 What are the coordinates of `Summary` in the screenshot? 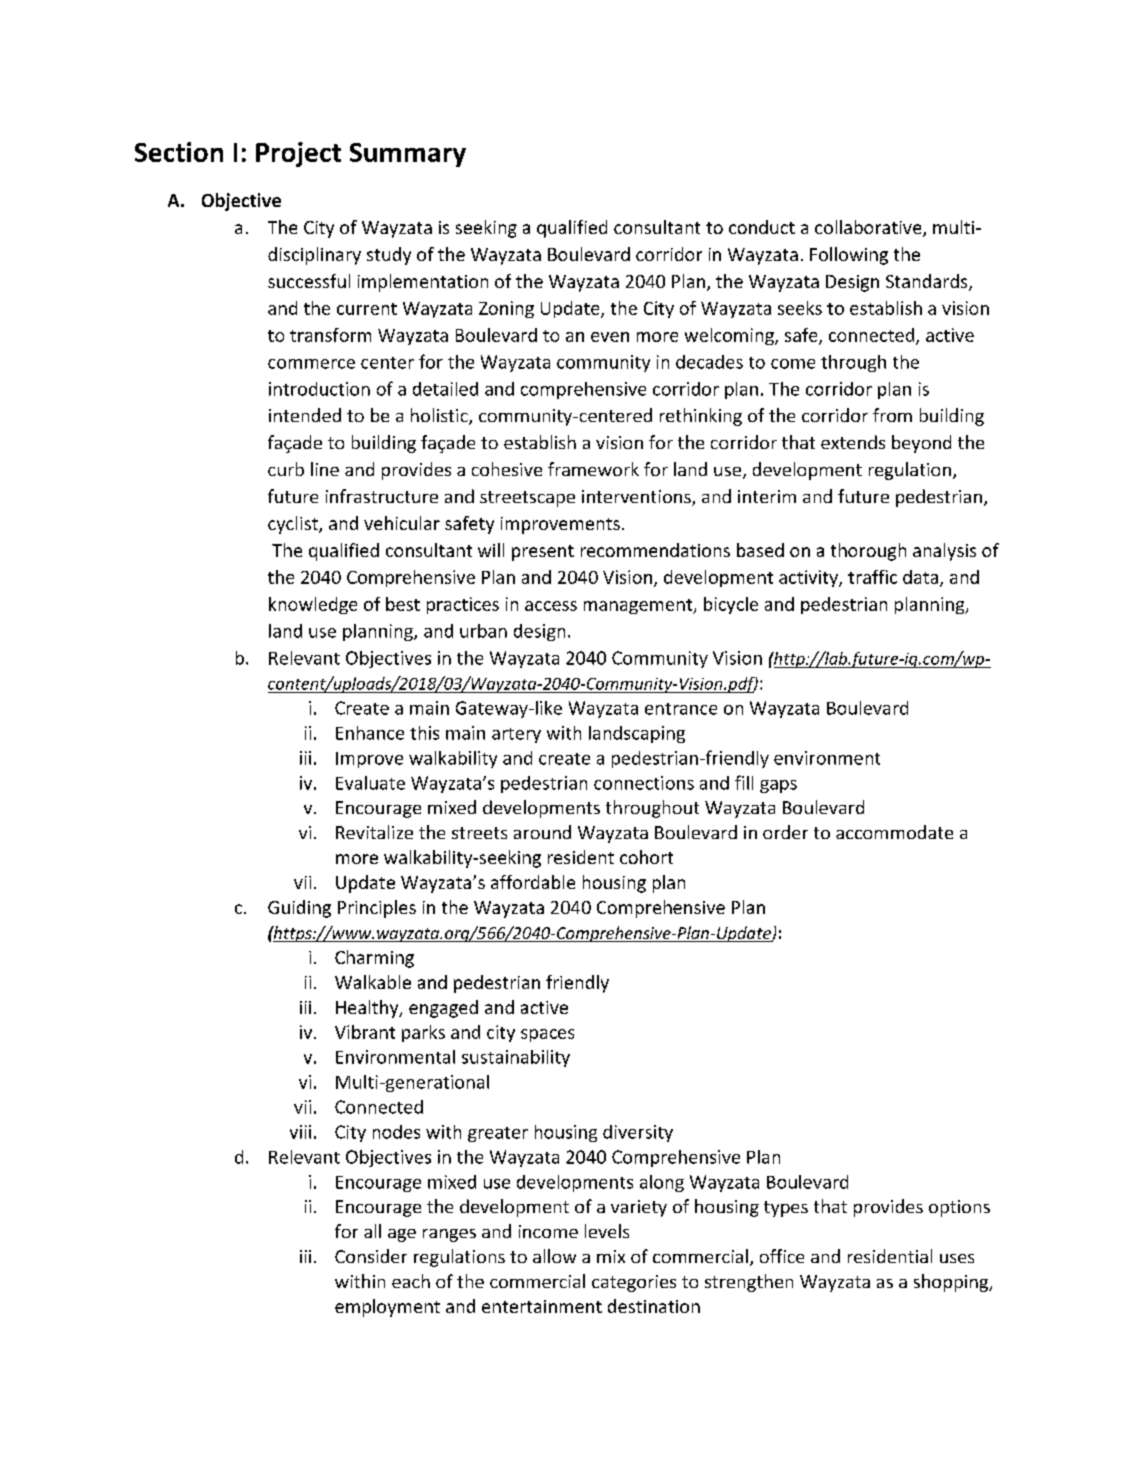 It's located at (408, 155).
